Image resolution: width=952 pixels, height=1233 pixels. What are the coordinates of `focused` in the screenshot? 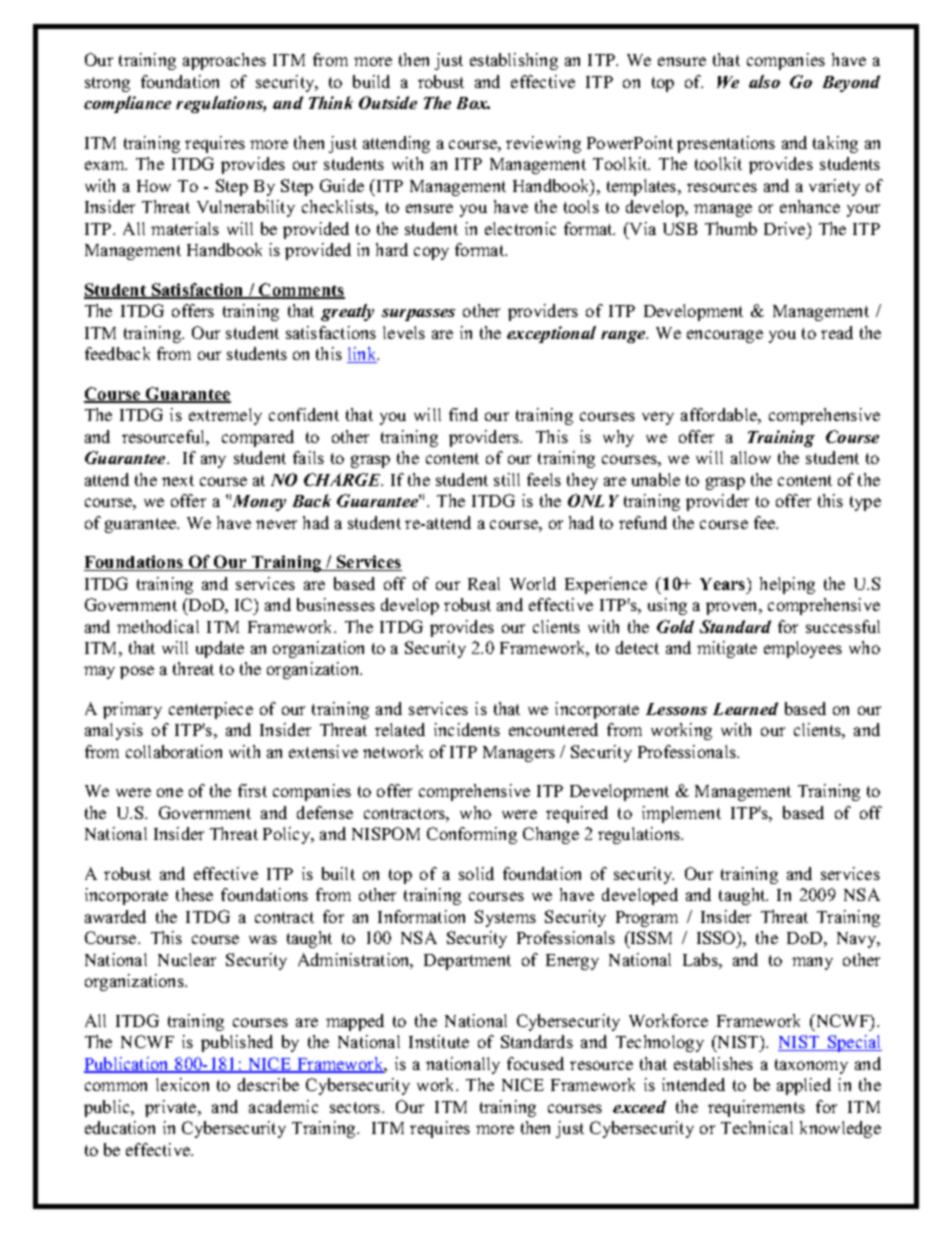 It's located at (535, 1063).
